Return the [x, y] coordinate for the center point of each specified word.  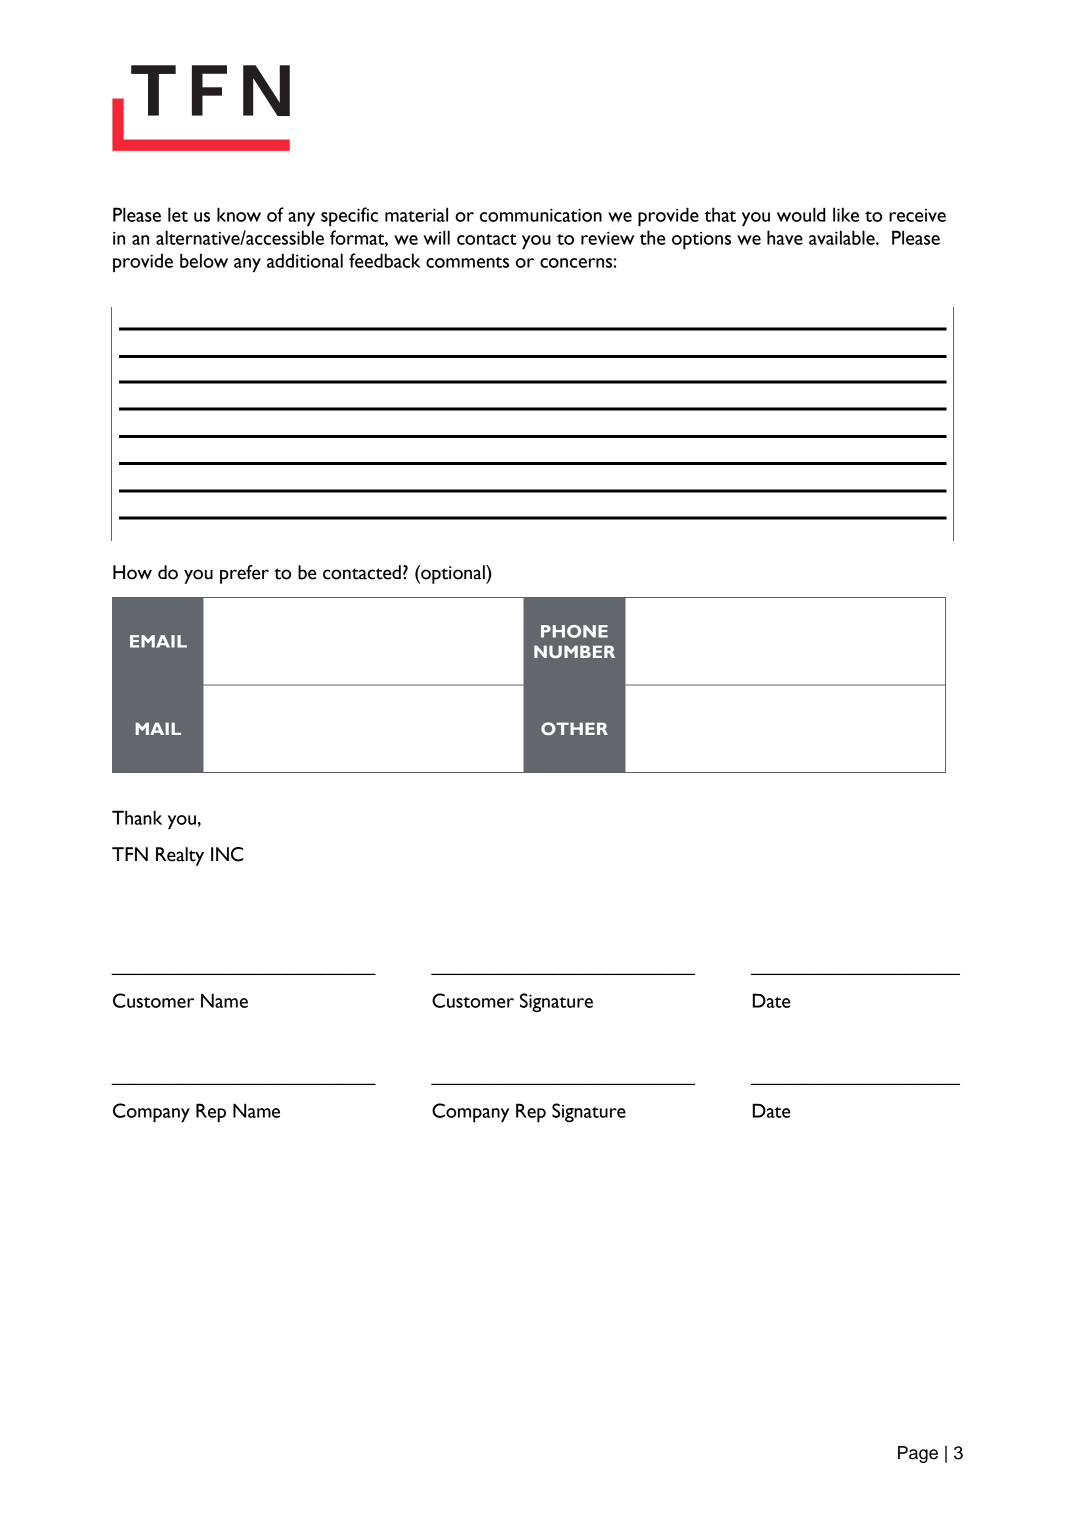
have [785, 237]
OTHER [574, 728]
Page [918, 1454]
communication [541, 215]
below [204, 260]
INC [227, 854]
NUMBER [574, 651]
